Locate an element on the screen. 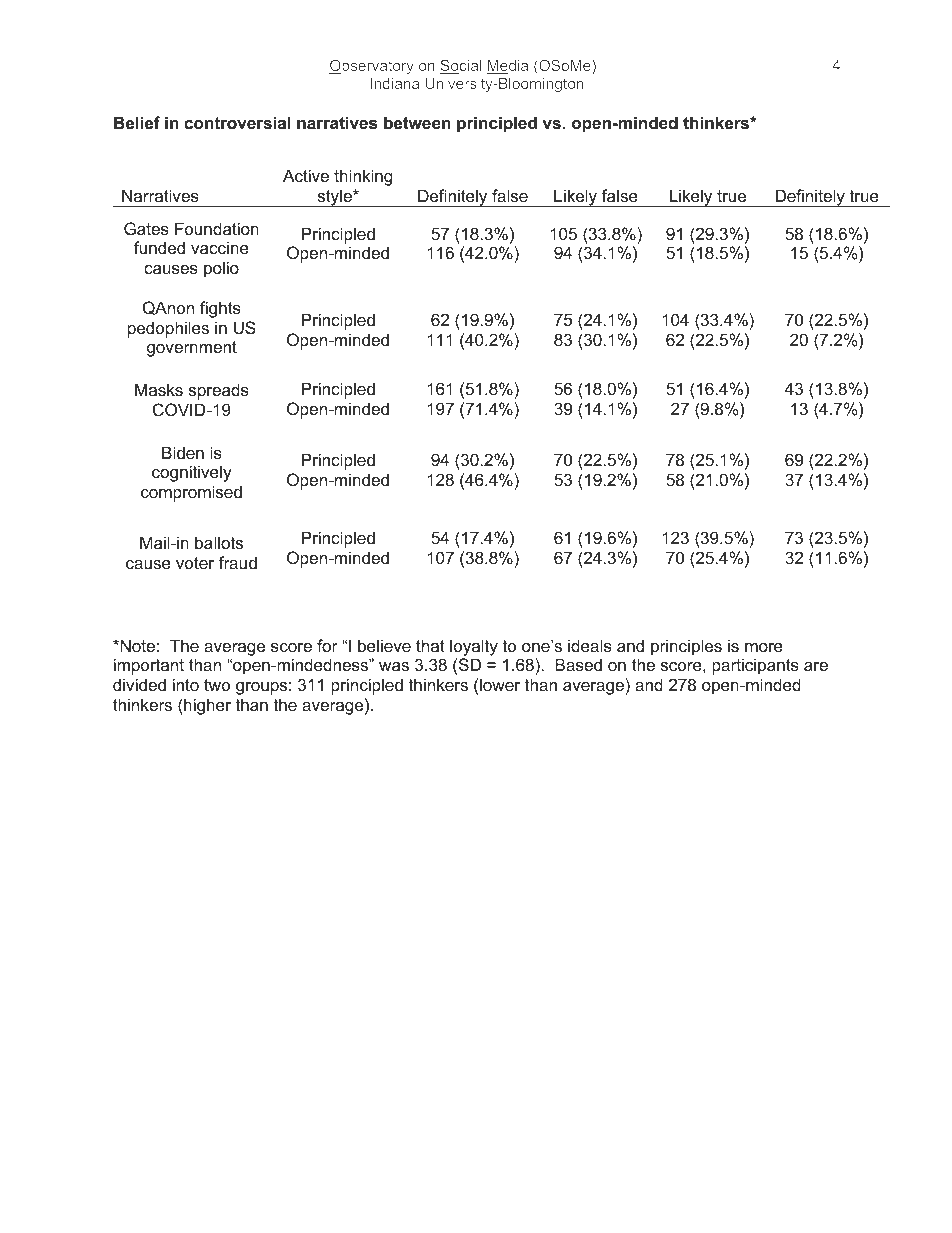  Media is located at coordinates (507, 67).
